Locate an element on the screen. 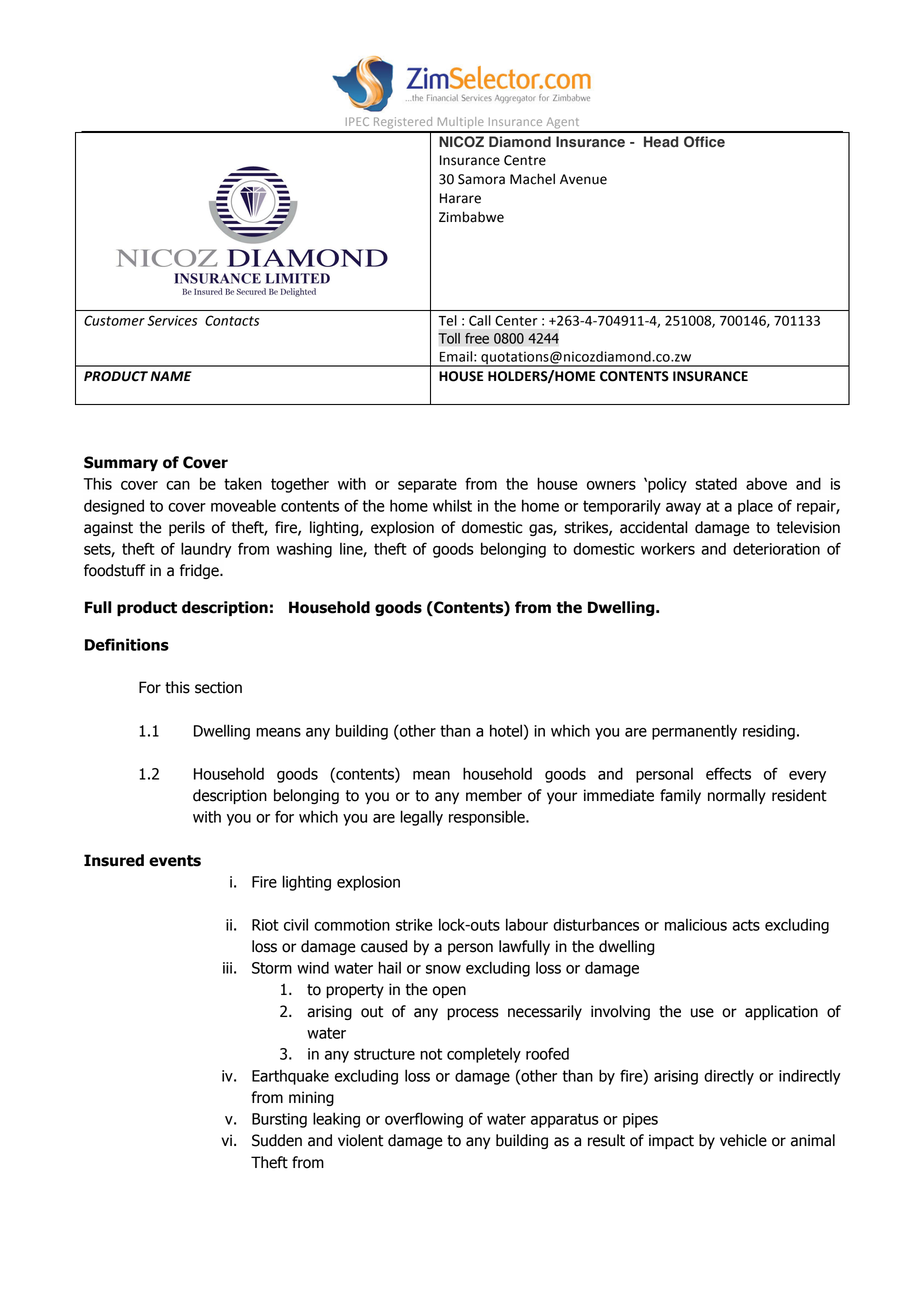 This screenshot has height=1308, width=924. member is located at coordinates (494, 795).
